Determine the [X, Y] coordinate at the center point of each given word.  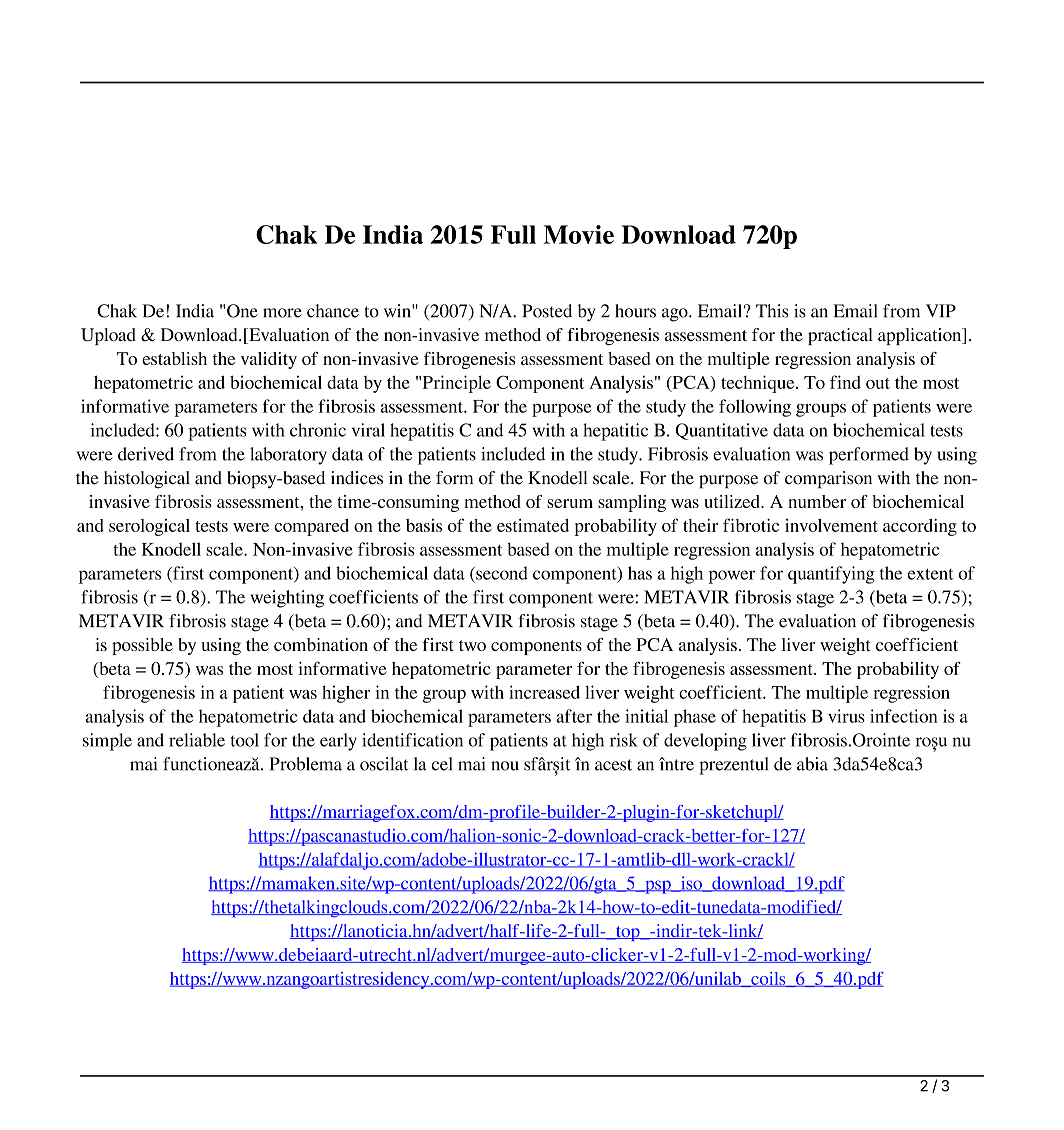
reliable [197, 740]
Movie [578, 234]
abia [812, 764]
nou [505, 766]
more [282, 313]
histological [147, 480]
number [817, 501]
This [772, 311]
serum [570, 503]
